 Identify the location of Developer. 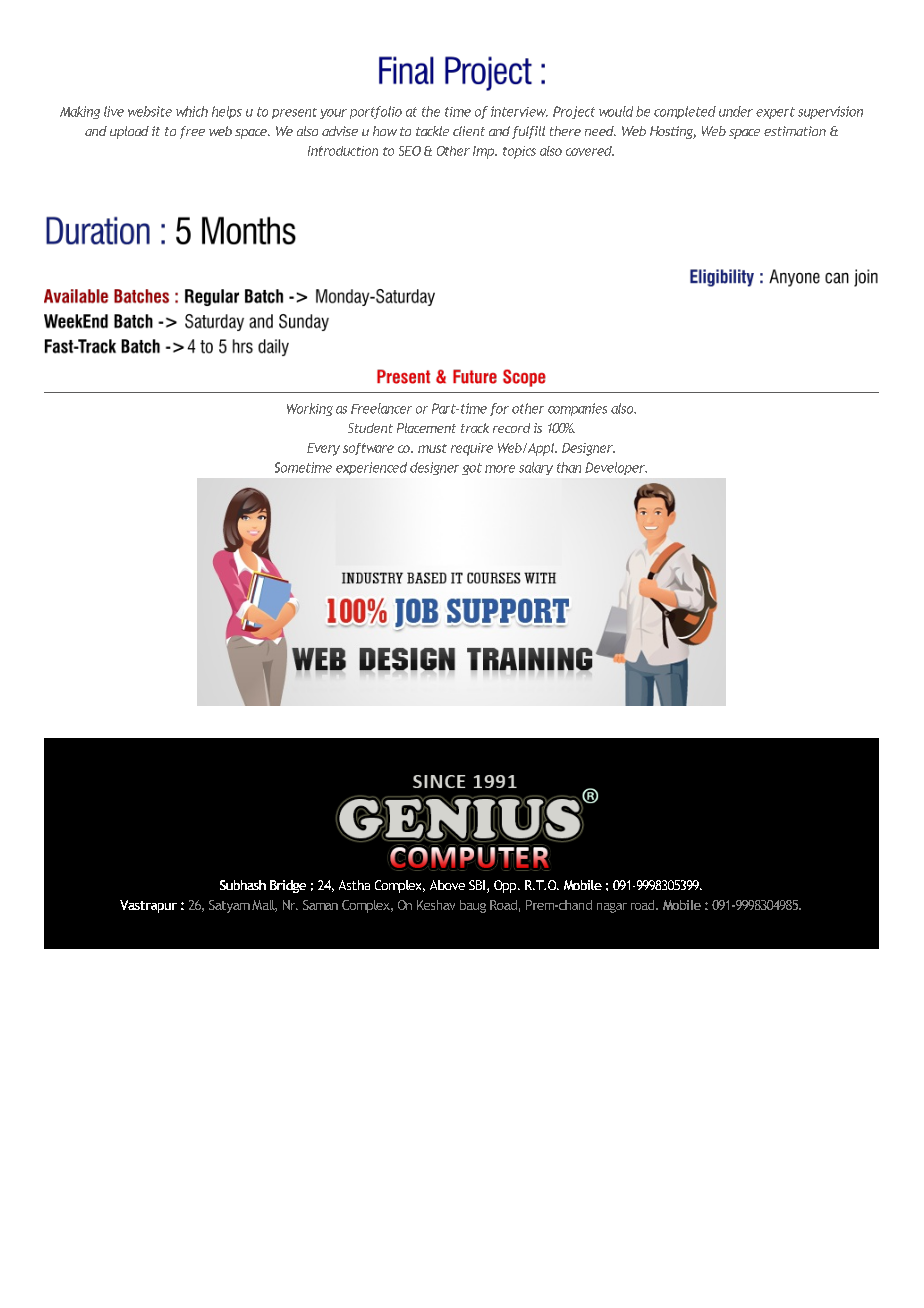
(616, 468).
